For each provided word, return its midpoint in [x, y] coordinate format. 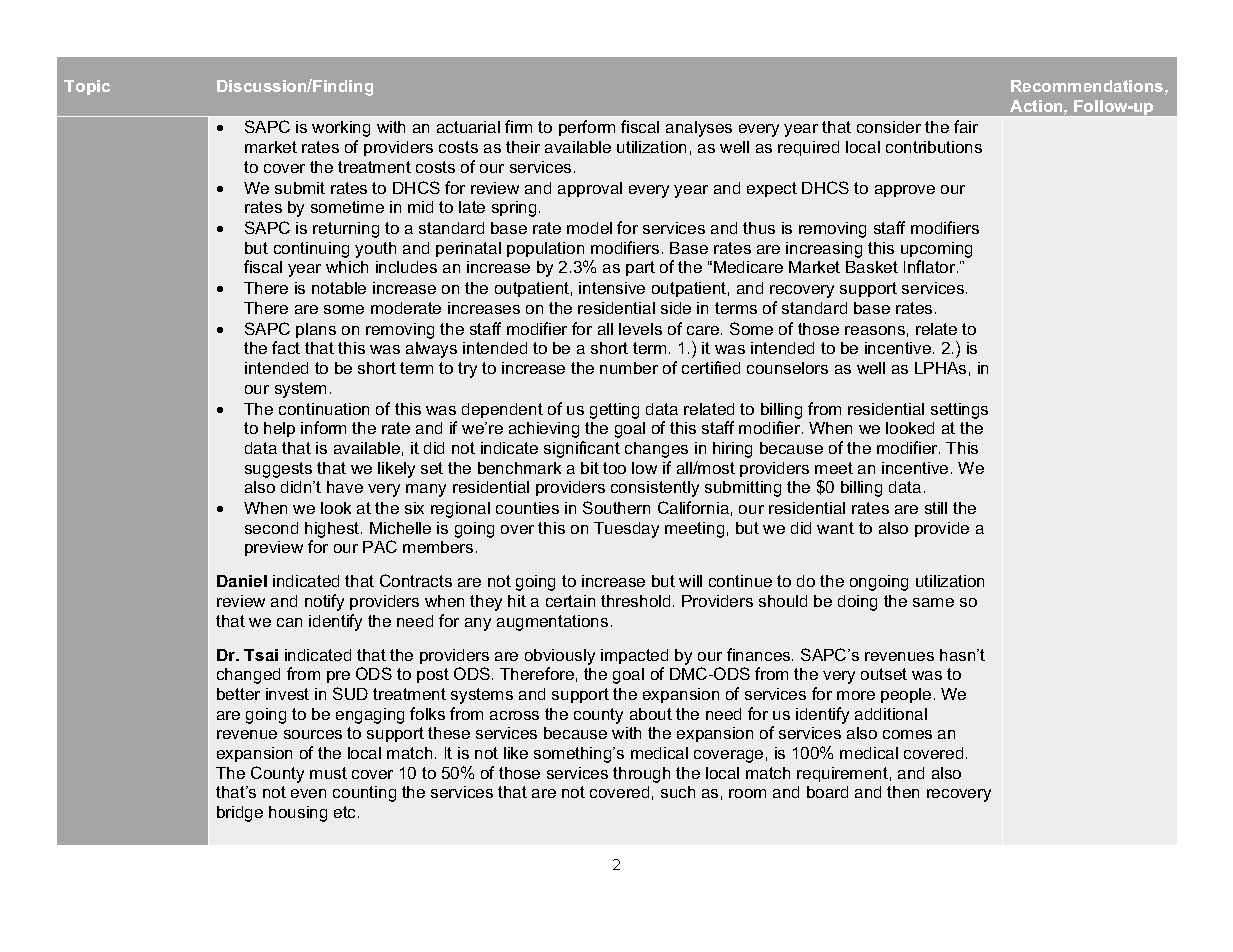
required [808, 148]
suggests [278, 470]
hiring [732, 450]
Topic [87, 87]
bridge [240, 814]
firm [518, 126]
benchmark [519, 468]
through [641, 775]
